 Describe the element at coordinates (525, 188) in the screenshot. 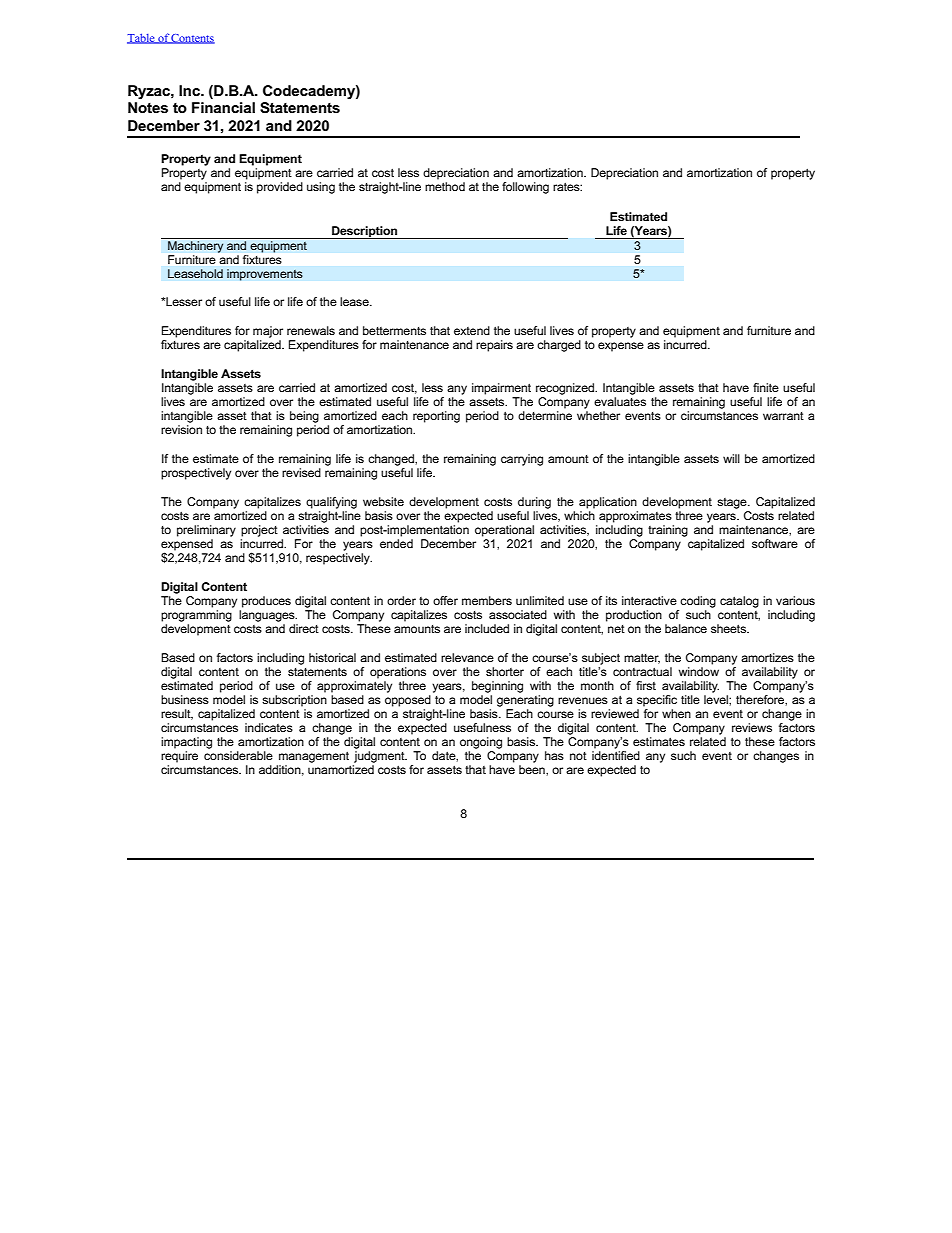

I see `following` at that location.
